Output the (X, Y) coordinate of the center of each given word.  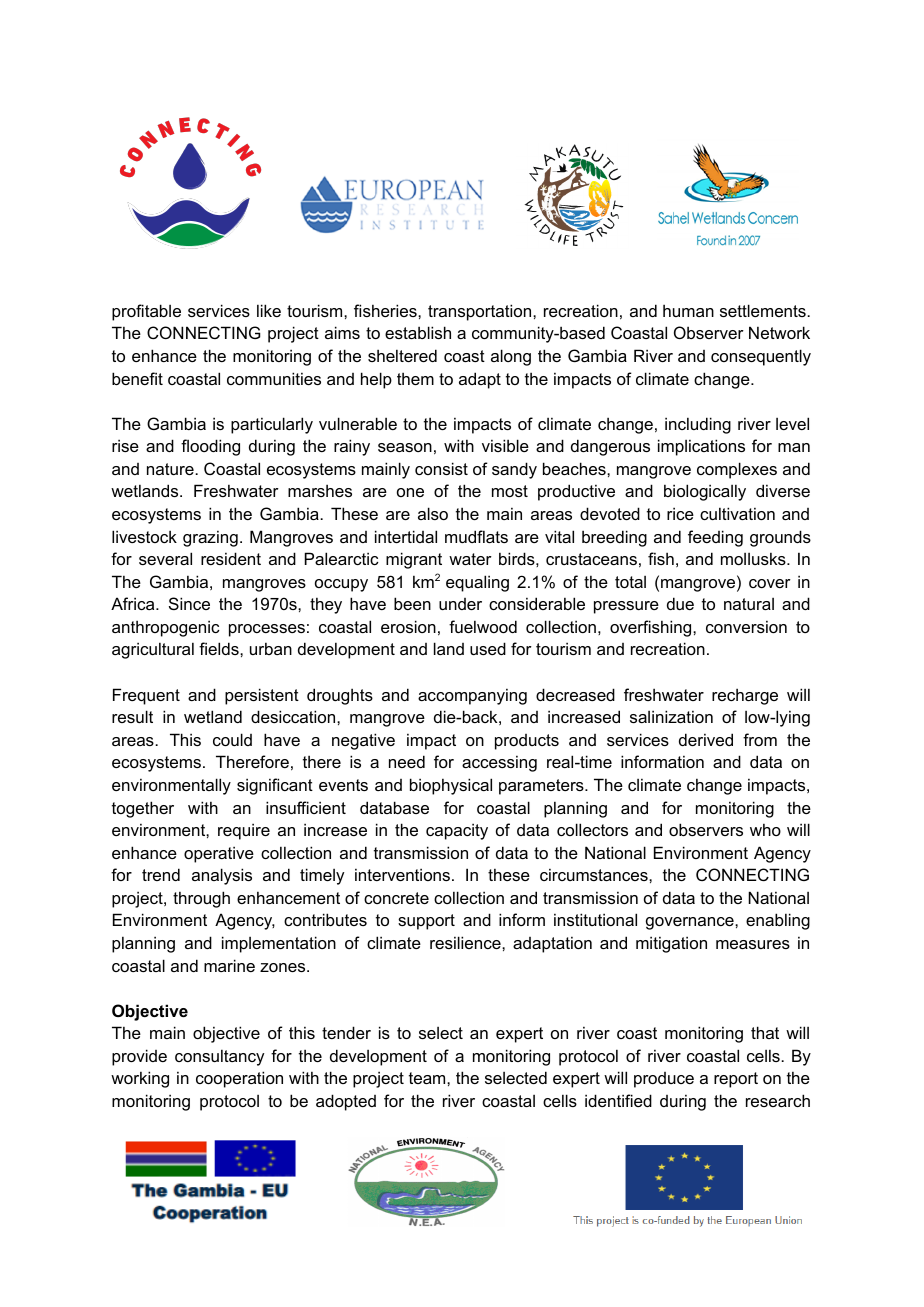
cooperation (239, 1079)
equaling (477, 583)
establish (418, 332)
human (688, 310)
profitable (146, 312)
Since (189, 603)
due (680, 603)
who (765, 829)
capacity (457, 831)
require (244, 831)
